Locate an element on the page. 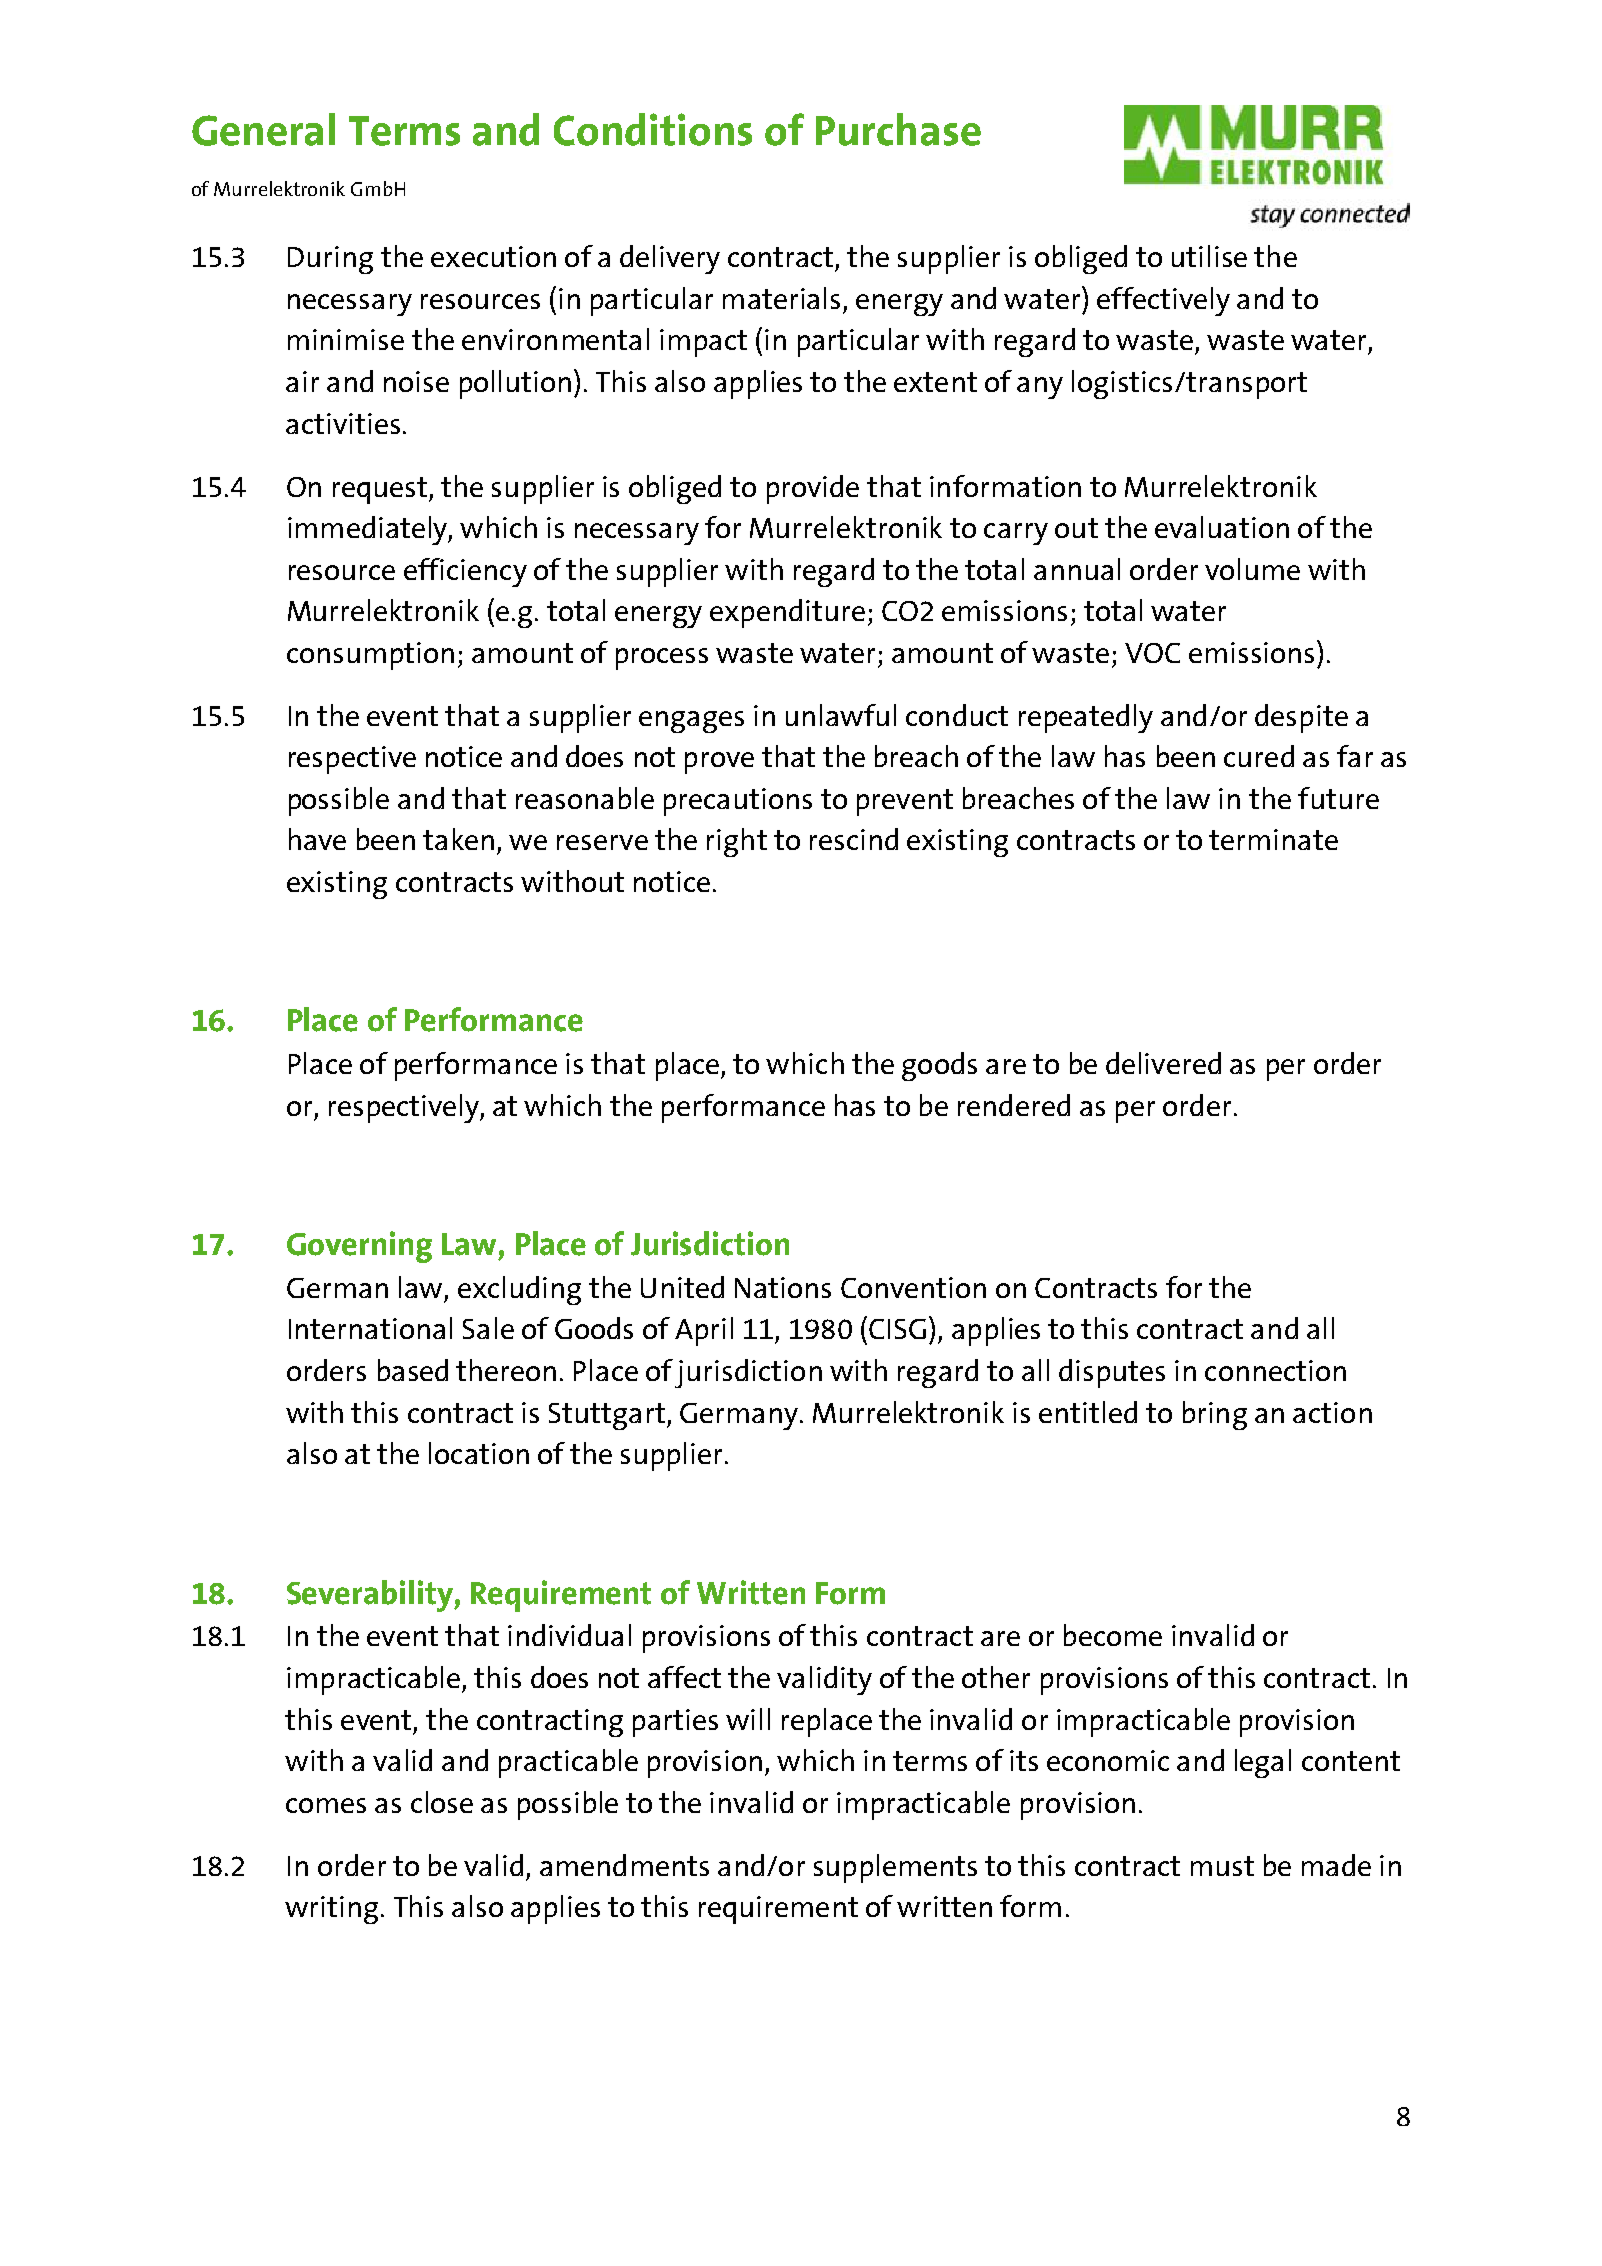 The width and height of the document is (1602, 2266). Nations is located at coordinates (783, 1287).
